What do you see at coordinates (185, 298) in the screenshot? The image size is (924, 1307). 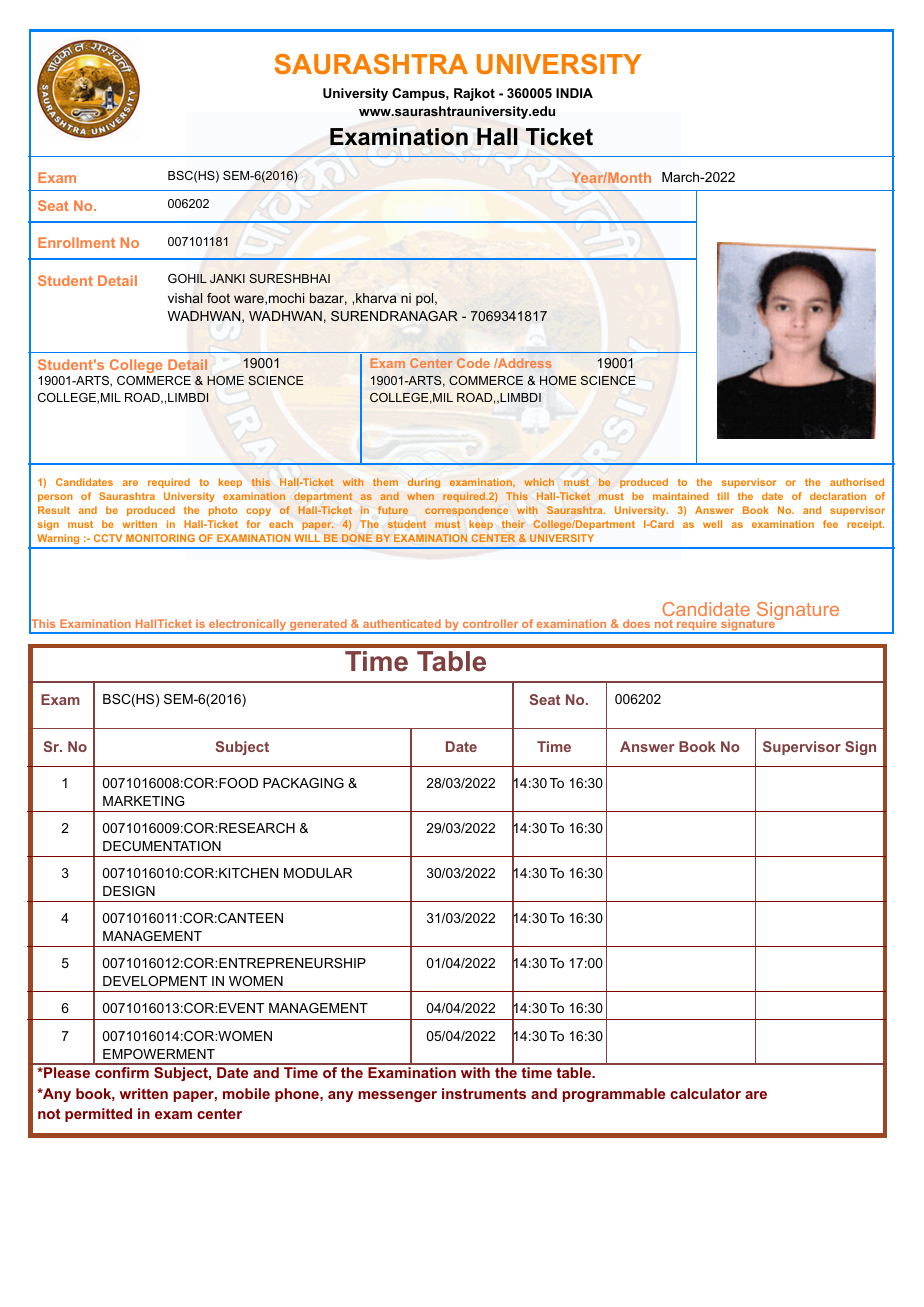 I see `vishal` at bounding box center [185, 298].
